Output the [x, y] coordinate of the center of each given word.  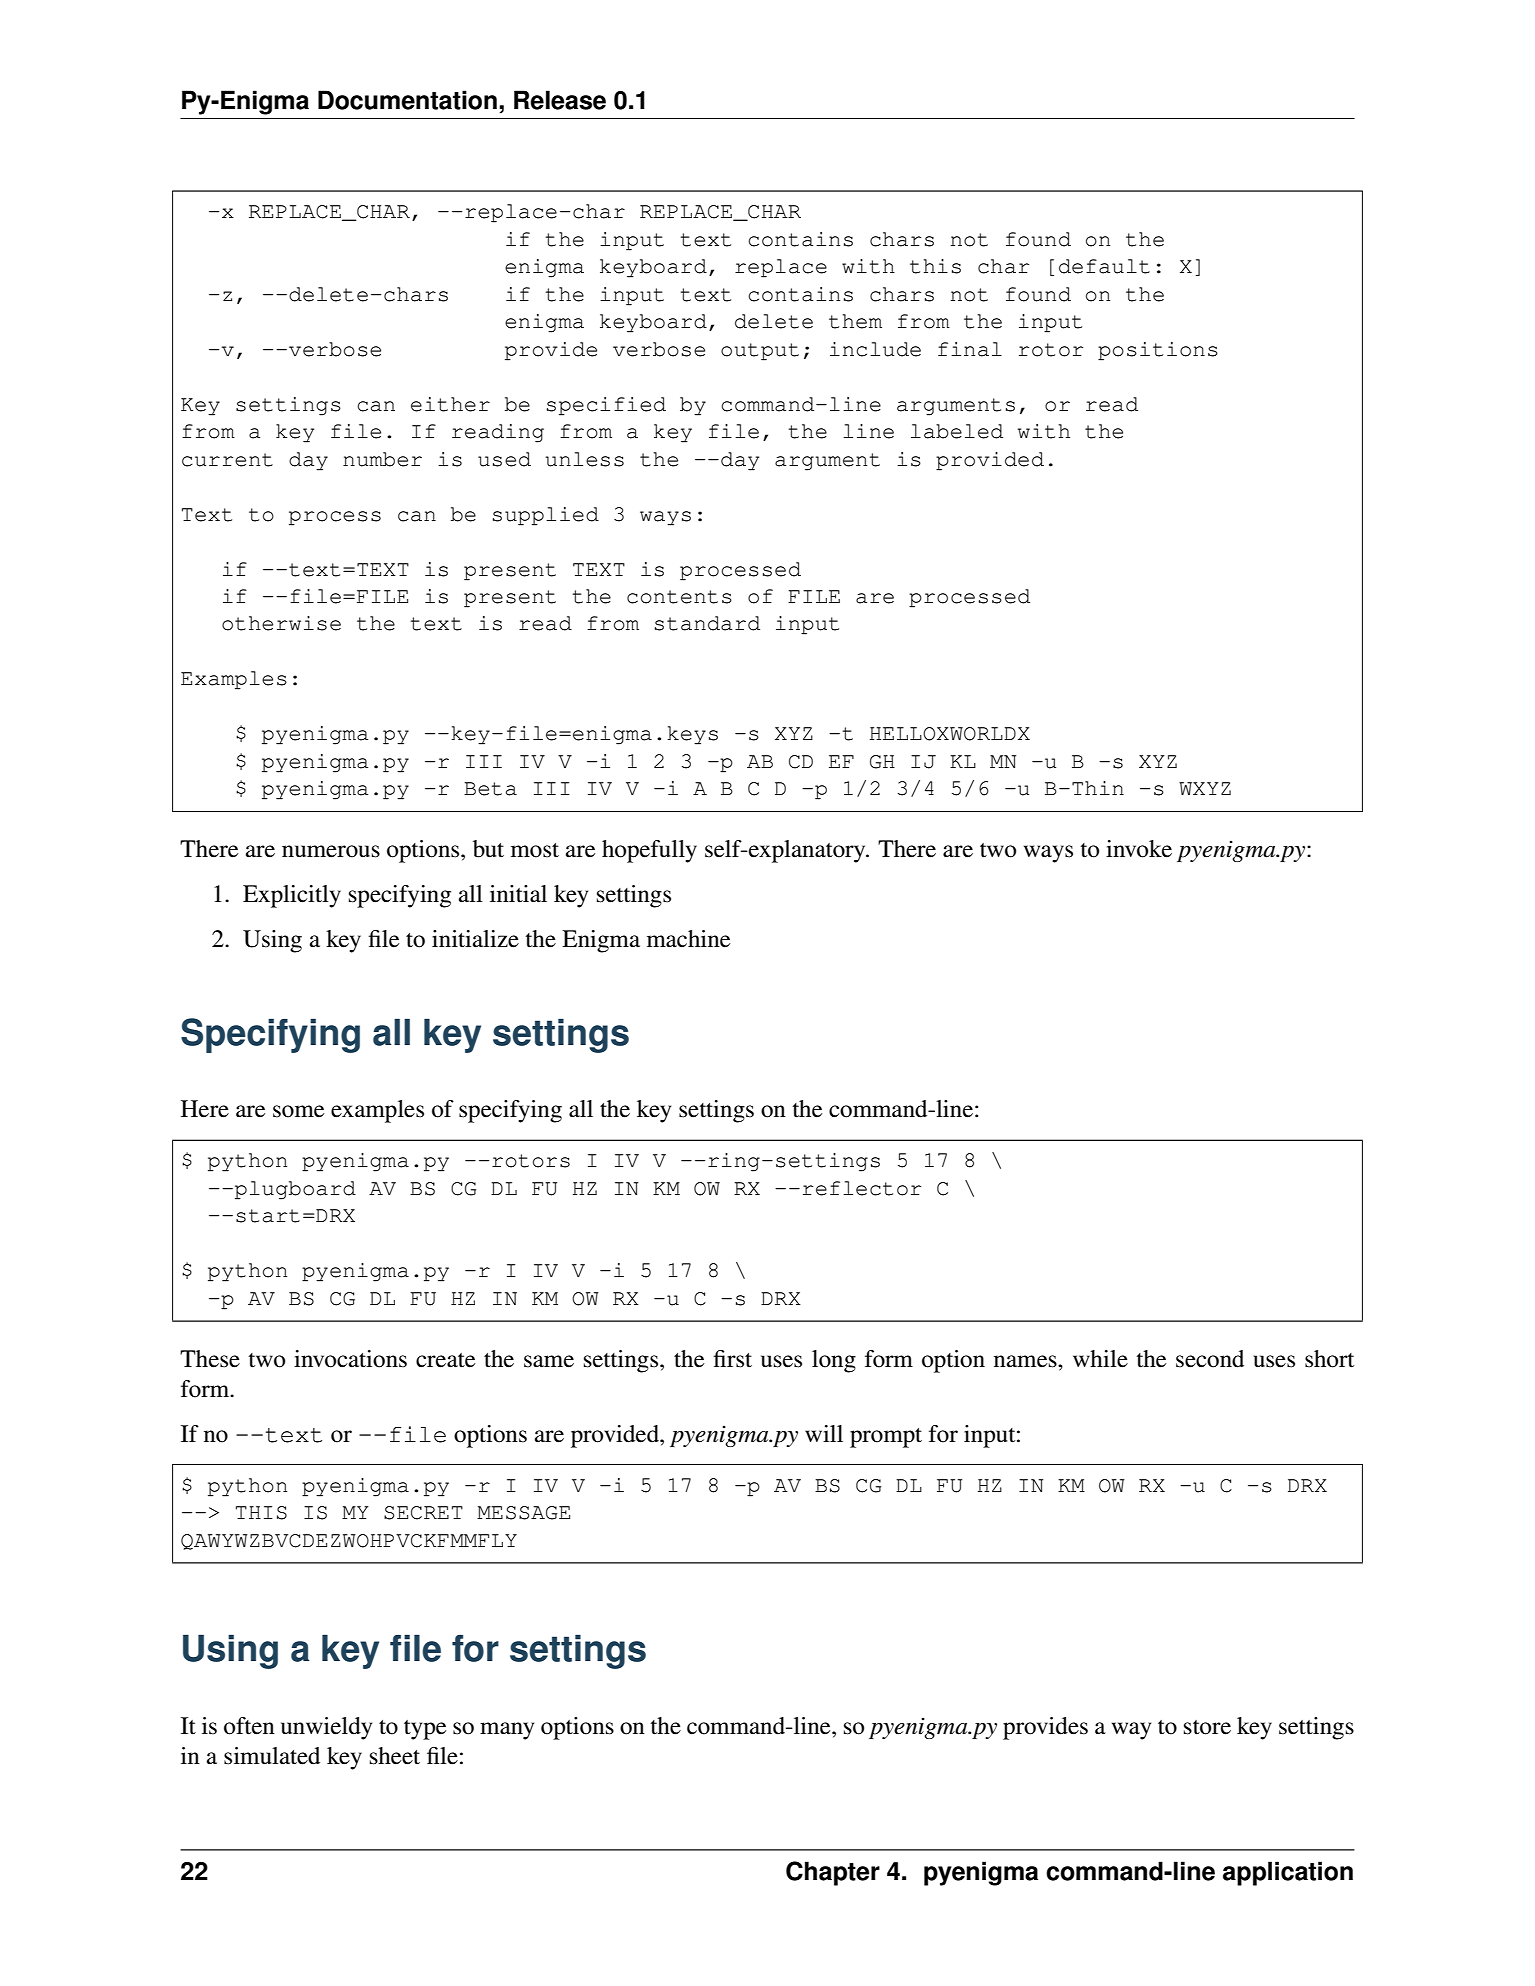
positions [1158, 351]
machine [688, 939]
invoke [1139, 849]
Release [560, 100]
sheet [395, 1756]
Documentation [407, 100]
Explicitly [292, 896]
